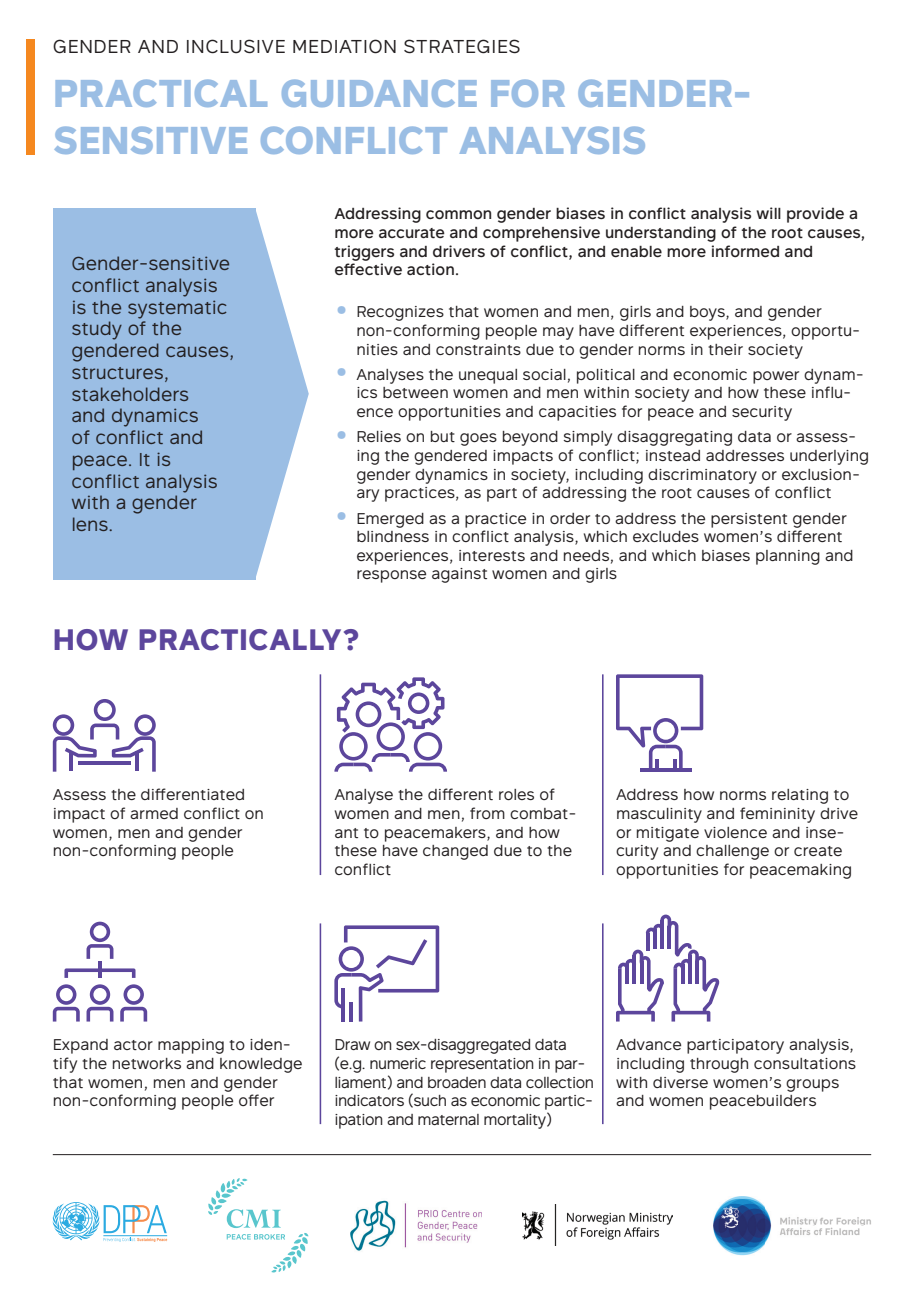  Describe the element at coordinates (516, 794) in the screenshot. I see `roles` at that location.
